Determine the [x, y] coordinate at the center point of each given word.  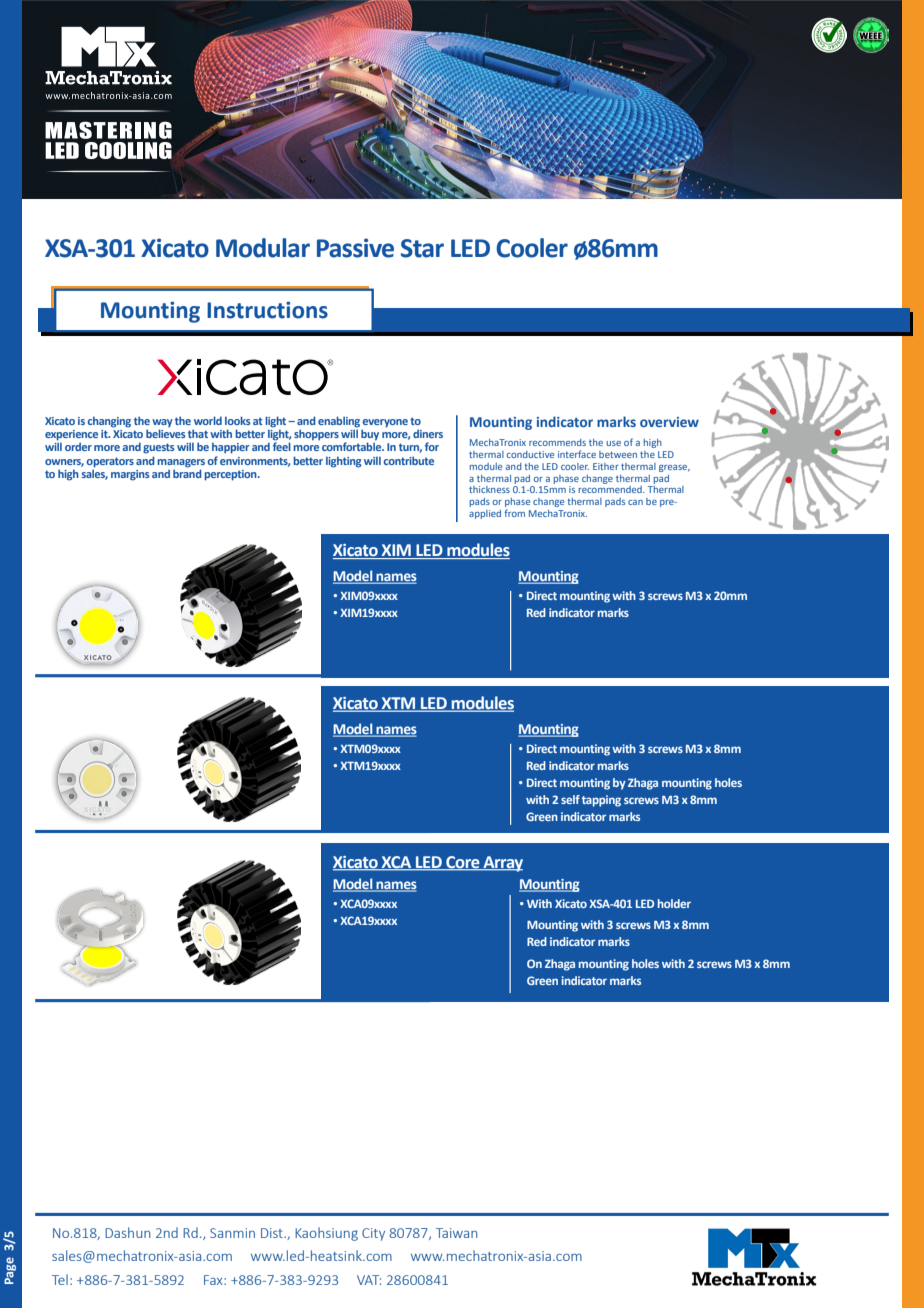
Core [463, 863]
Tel [60, 1279]
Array [502, 864]
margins [130, 475]
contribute [408, 460]
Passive [355, 248]
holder [674, 903]
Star [422, 248]
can [635, 502]
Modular [263, 248]
